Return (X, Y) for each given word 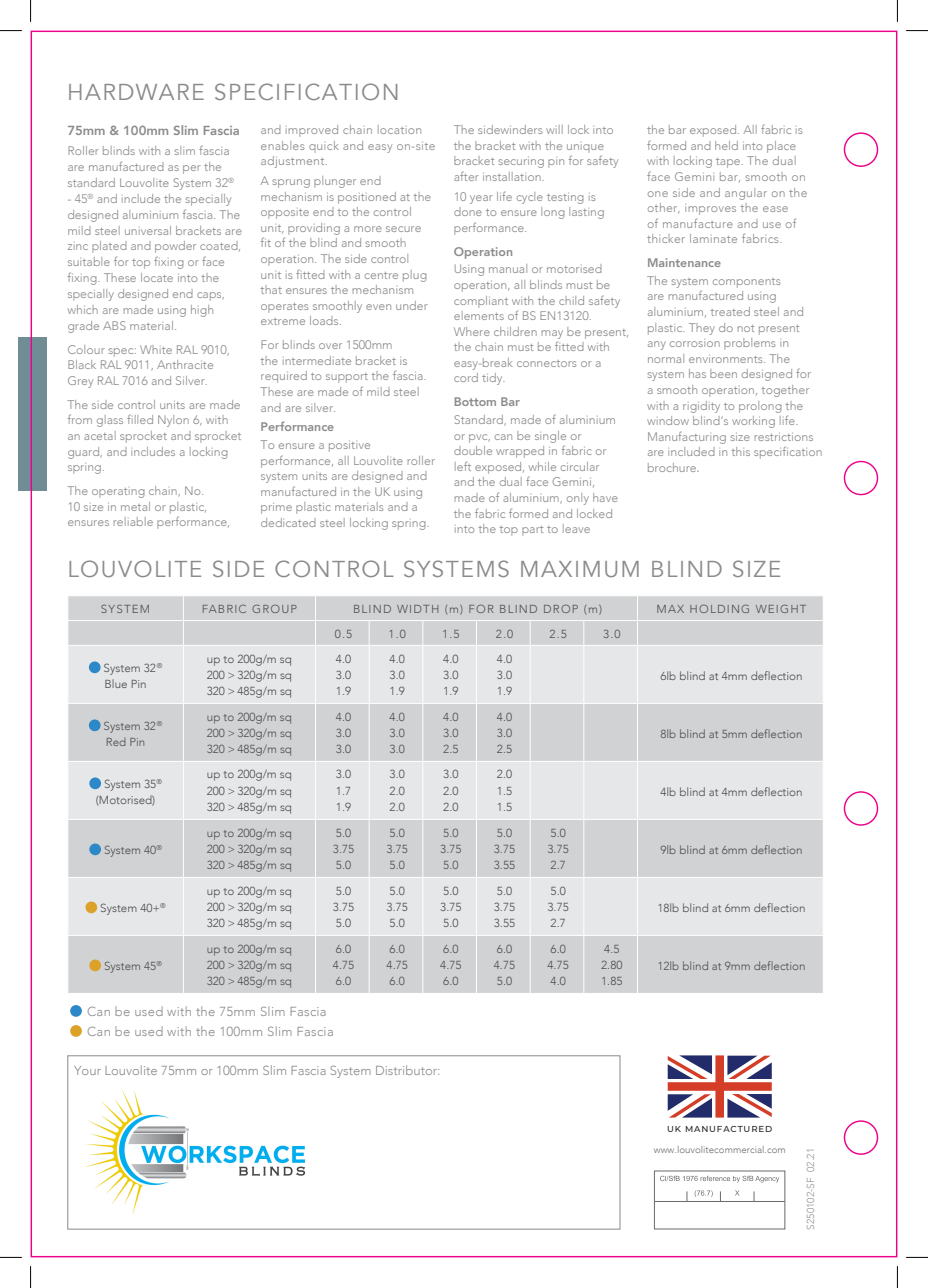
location (399, 129)
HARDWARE (136, 92)
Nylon (173, 421)
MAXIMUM (580, 569)
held (726, 145)
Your (87, 1070)
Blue (116, 683)
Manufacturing (687, 438)
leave (576, 528)
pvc (479, 438)
